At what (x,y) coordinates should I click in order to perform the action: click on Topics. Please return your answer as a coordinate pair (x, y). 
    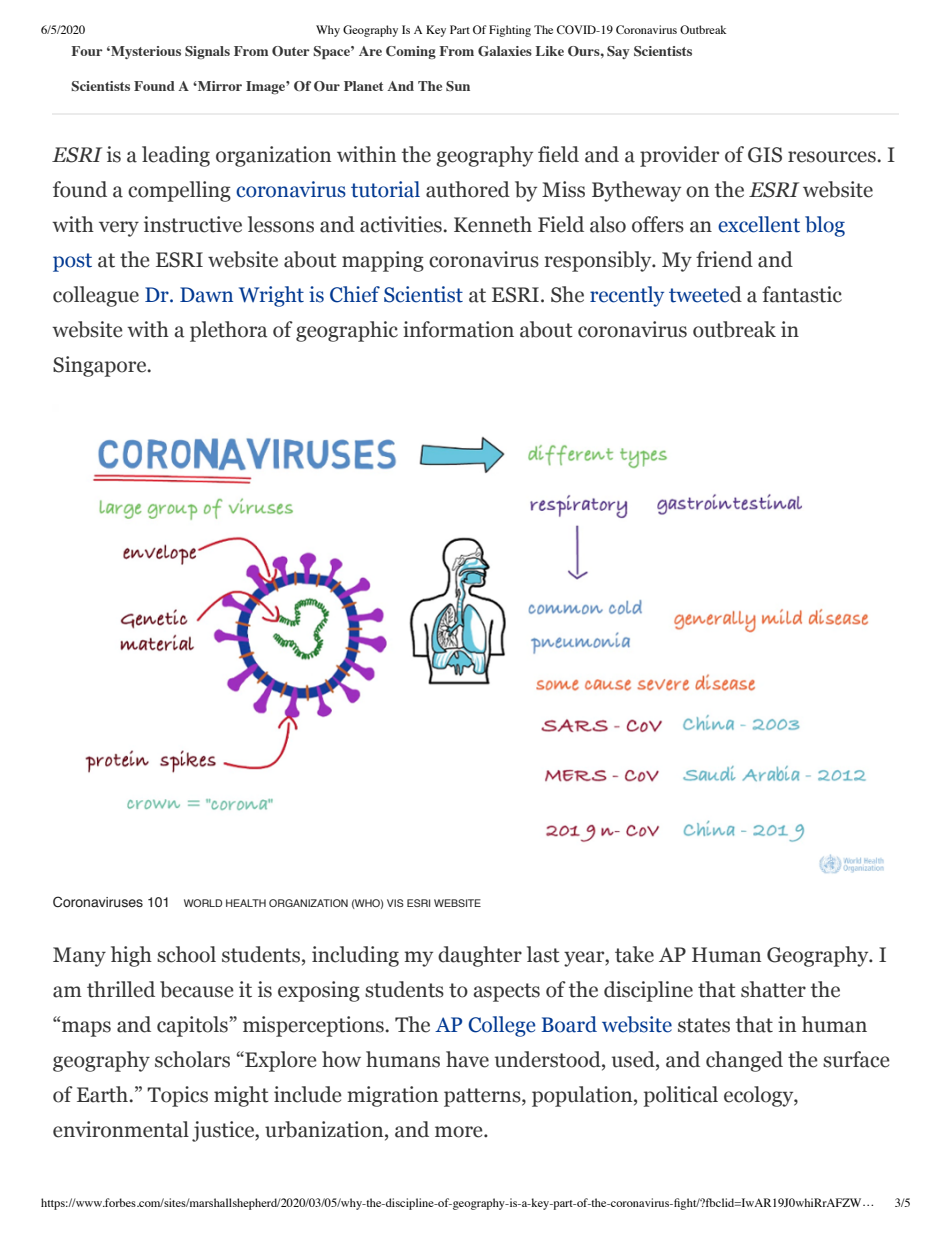
    Looking at the image, I should click on (177, 1096).
